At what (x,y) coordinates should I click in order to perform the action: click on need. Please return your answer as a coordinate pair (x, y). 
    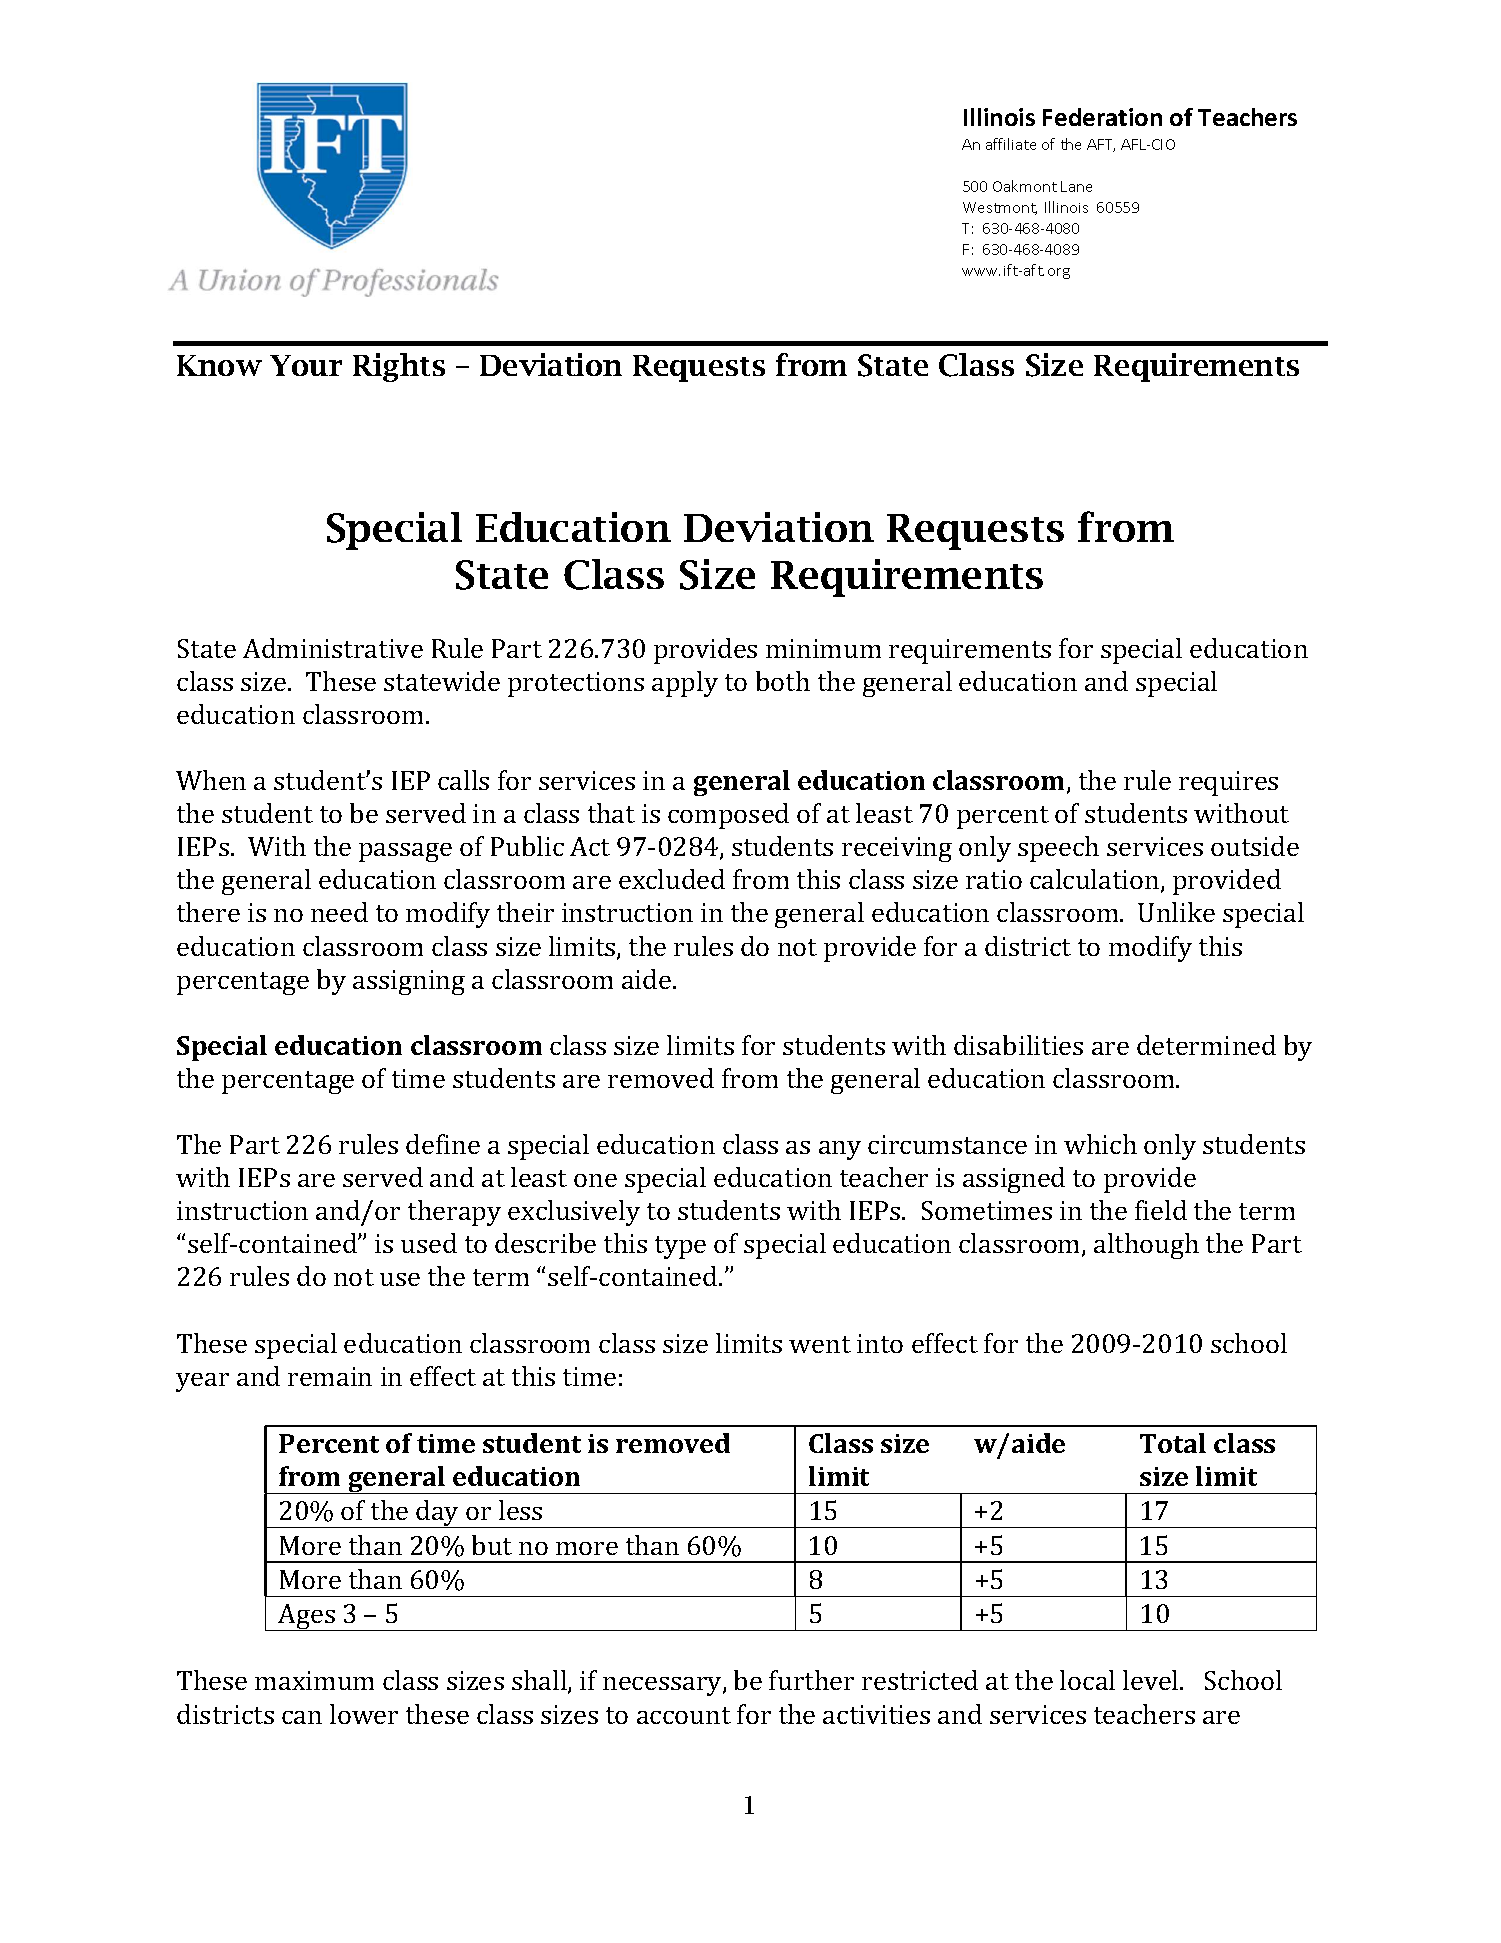
    Looking at the image, I should click on (339, 912).
